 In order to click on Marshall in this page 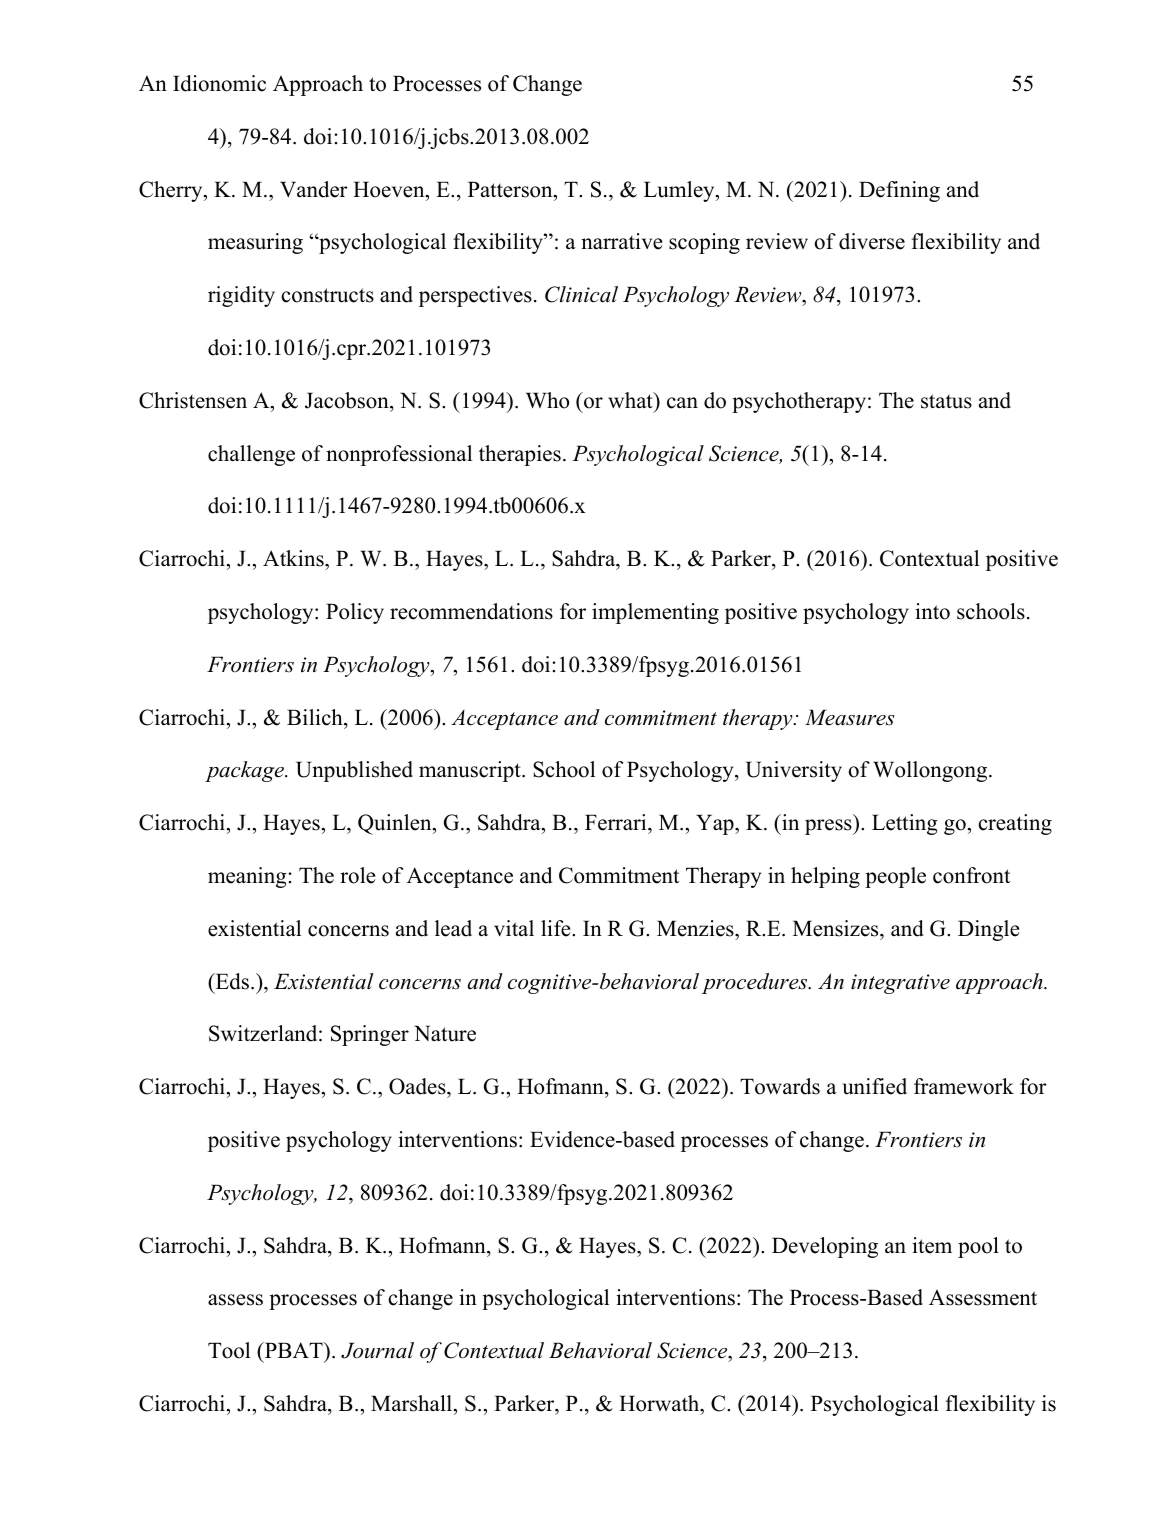, I will do `click(413, 1403)`.
